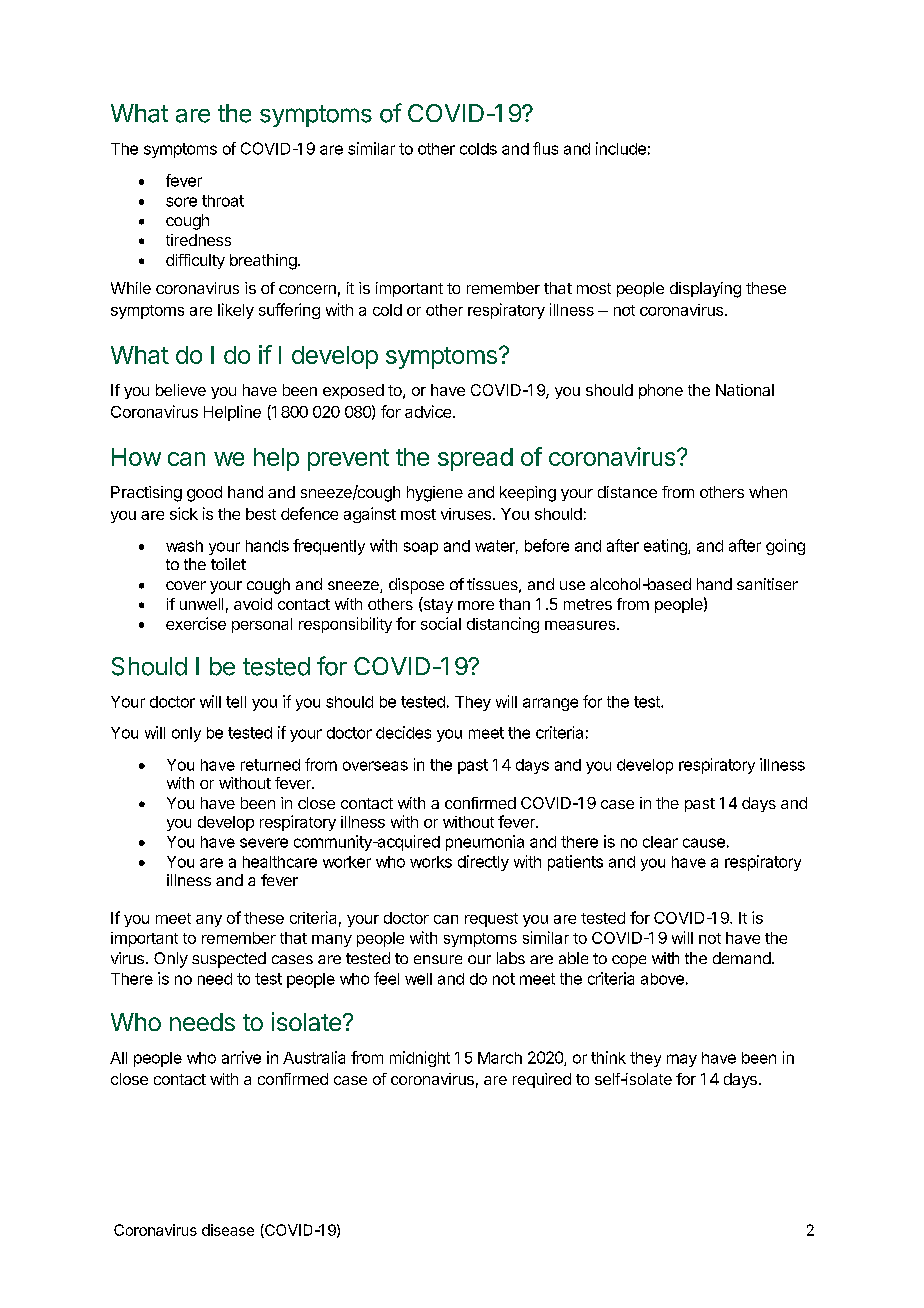 The height and width of the page is (1308, 924). I want to click on may, so click(682, 1060).
